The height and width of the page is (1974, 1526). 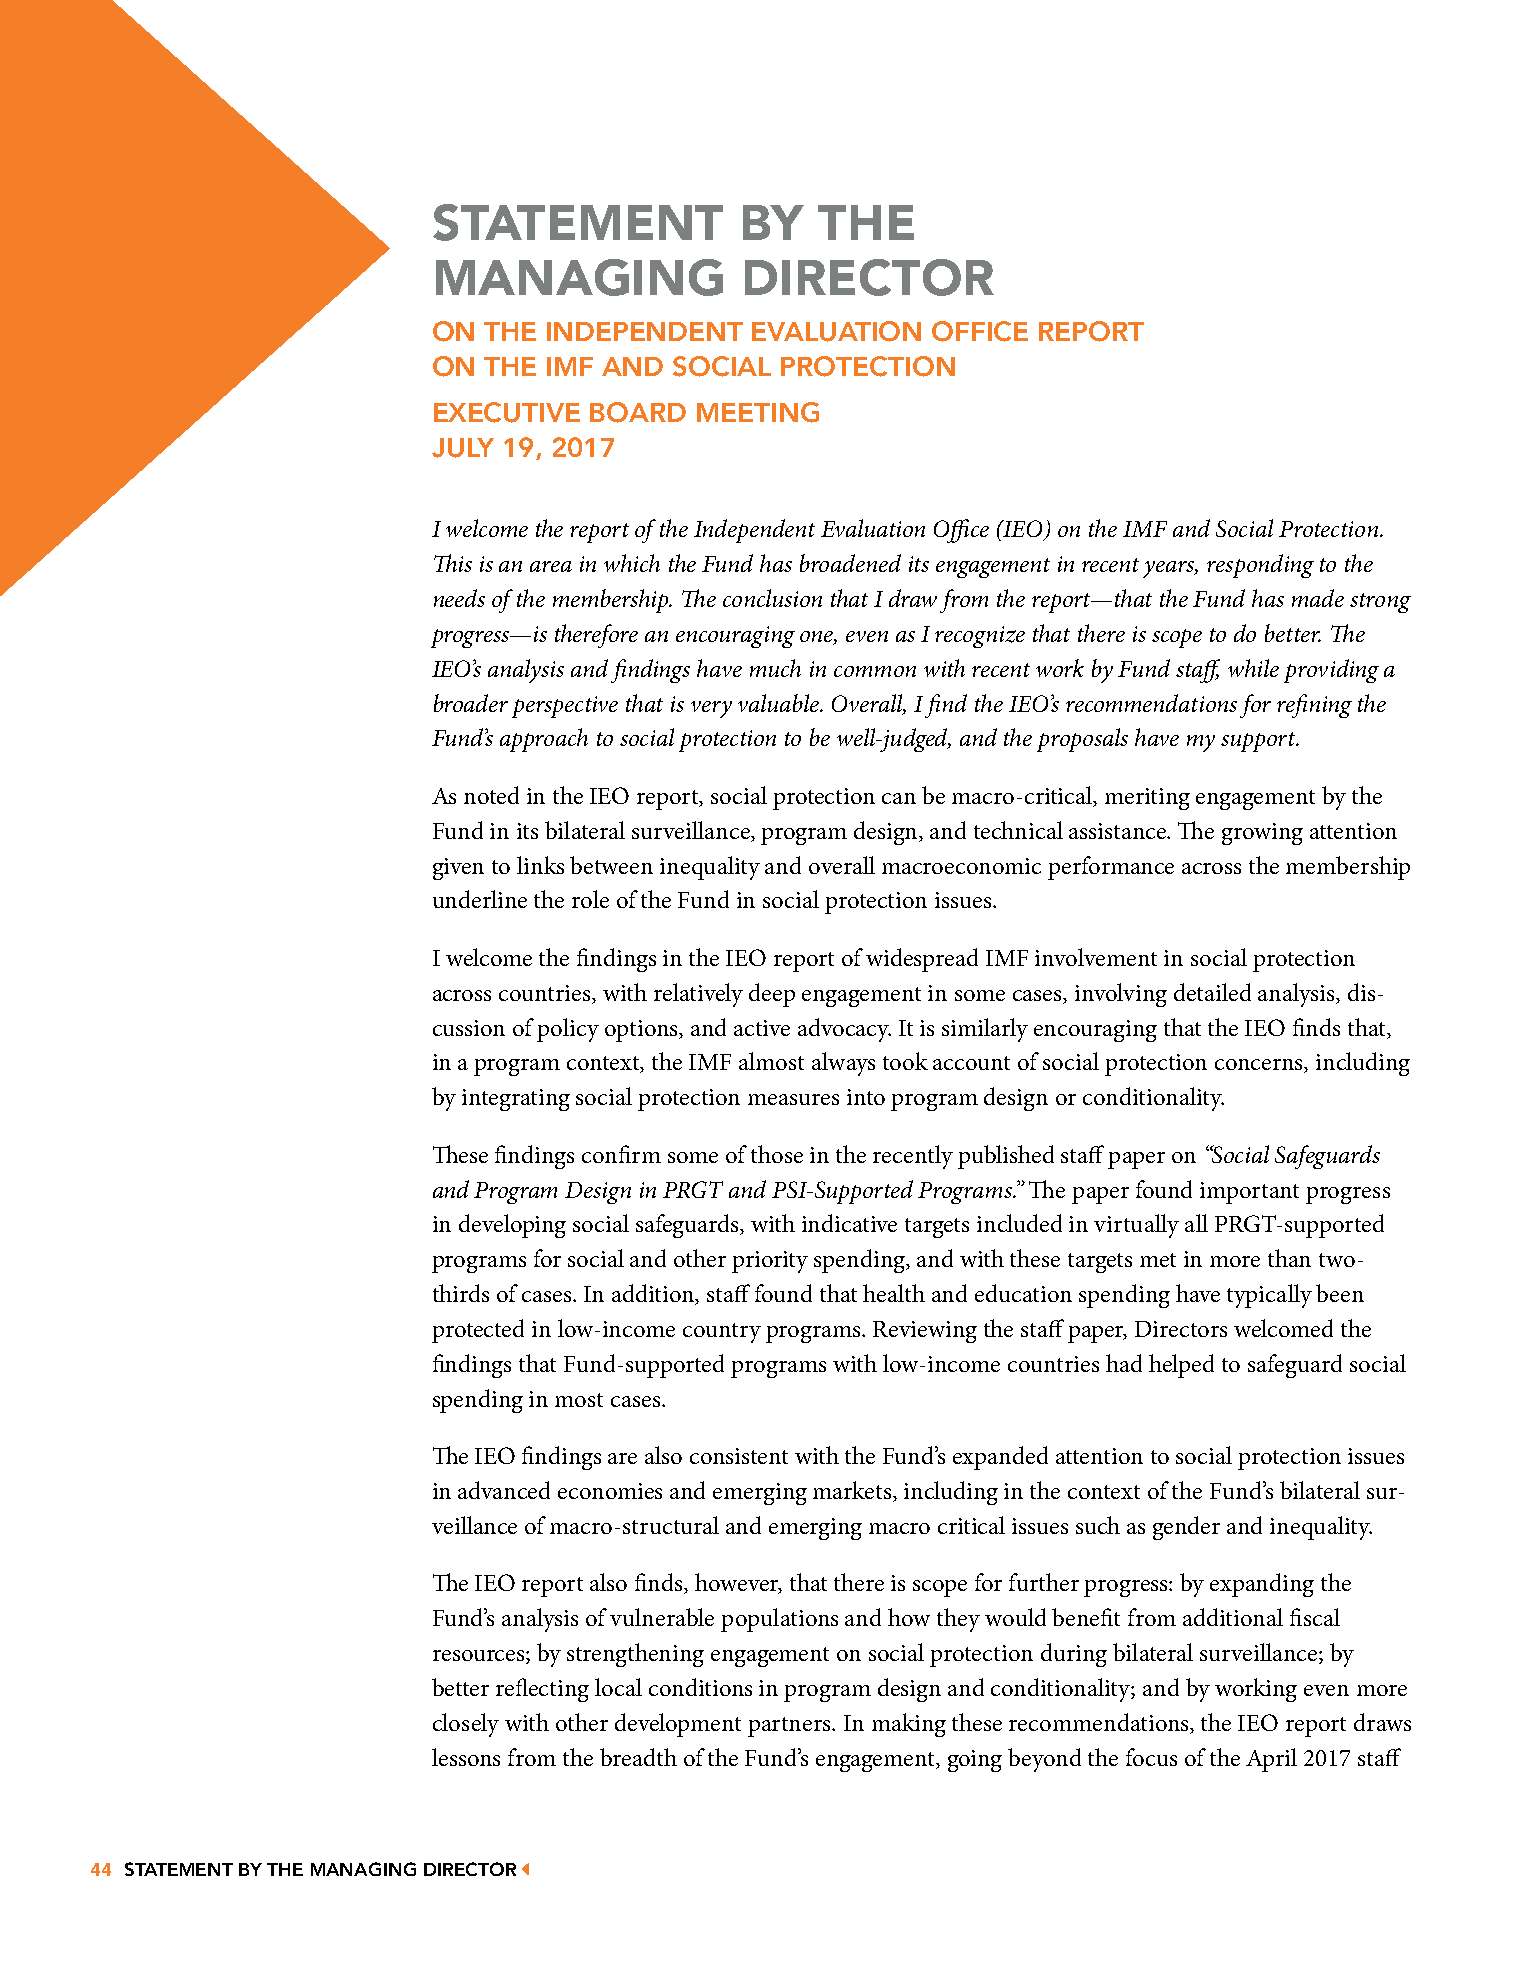 What do you see at coordinates (1271, 1760) in the page?
I see `April` at bounding box center [1271, 1760].
